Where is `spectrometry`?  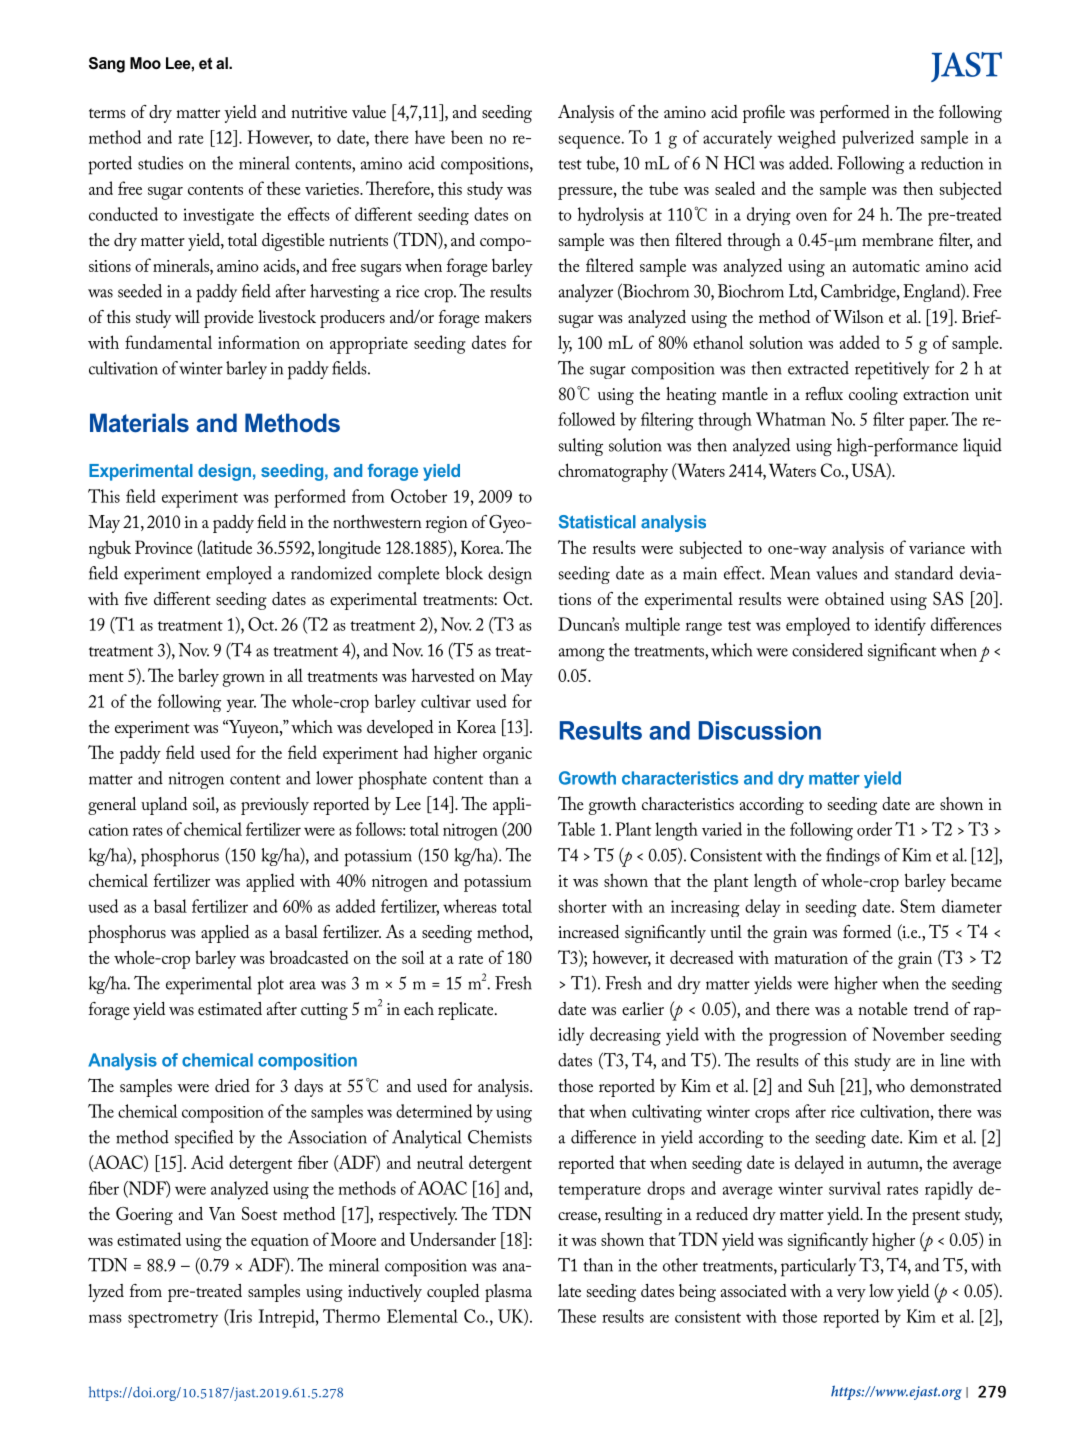 spectrometry is located at coordinates (173, 1320).
